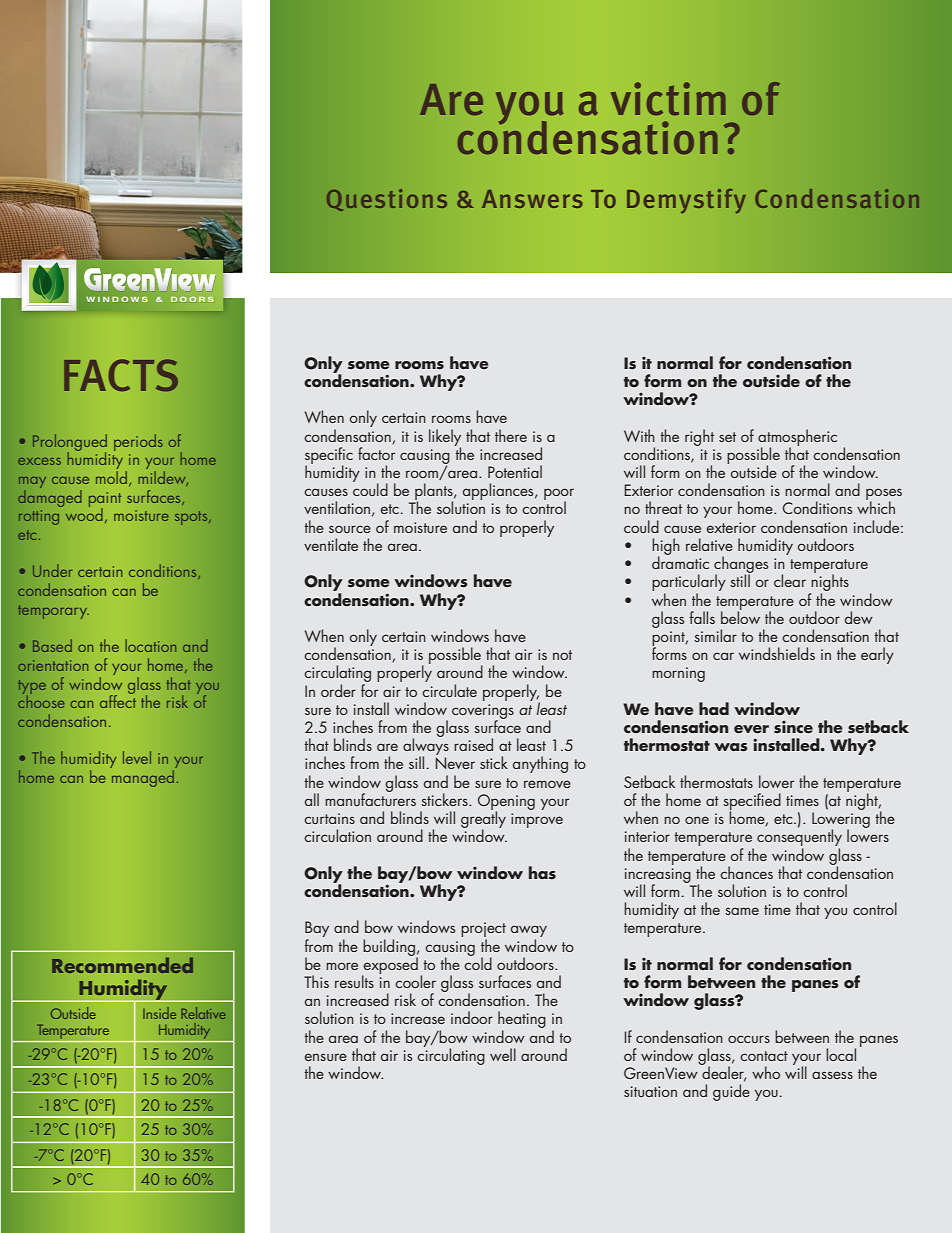 This document has width=952, height=1233. I want to click on greatly, so click(483, 820).
